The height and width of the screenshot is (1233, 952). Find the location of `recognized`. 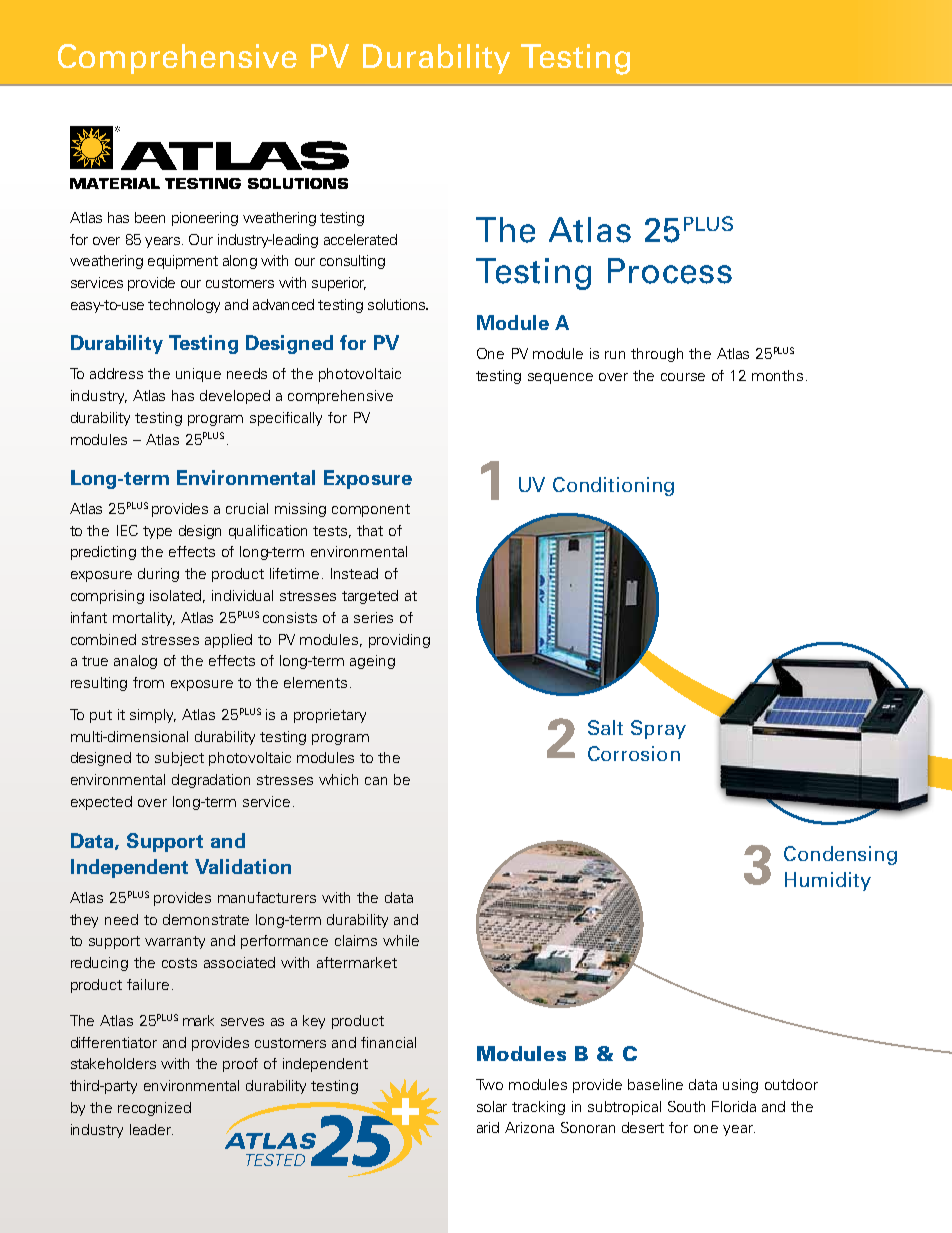

recognized is located at coordinates (154, 1109).
